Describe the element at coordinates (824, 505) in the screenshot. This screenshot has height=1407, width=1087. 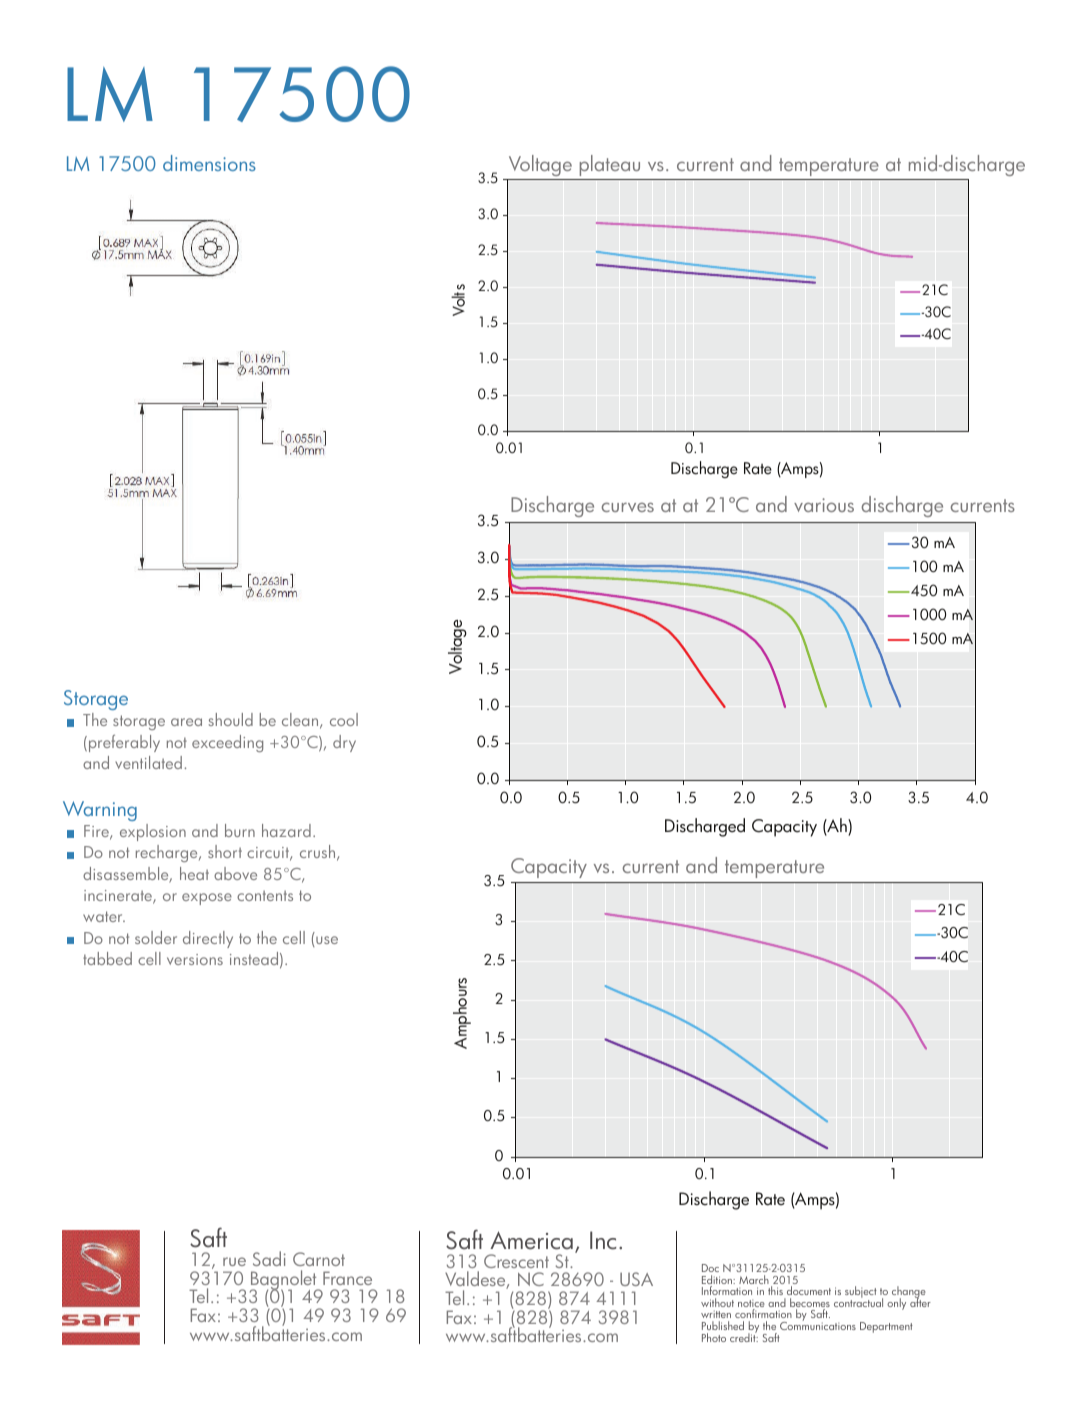
I see `various` at that location.
